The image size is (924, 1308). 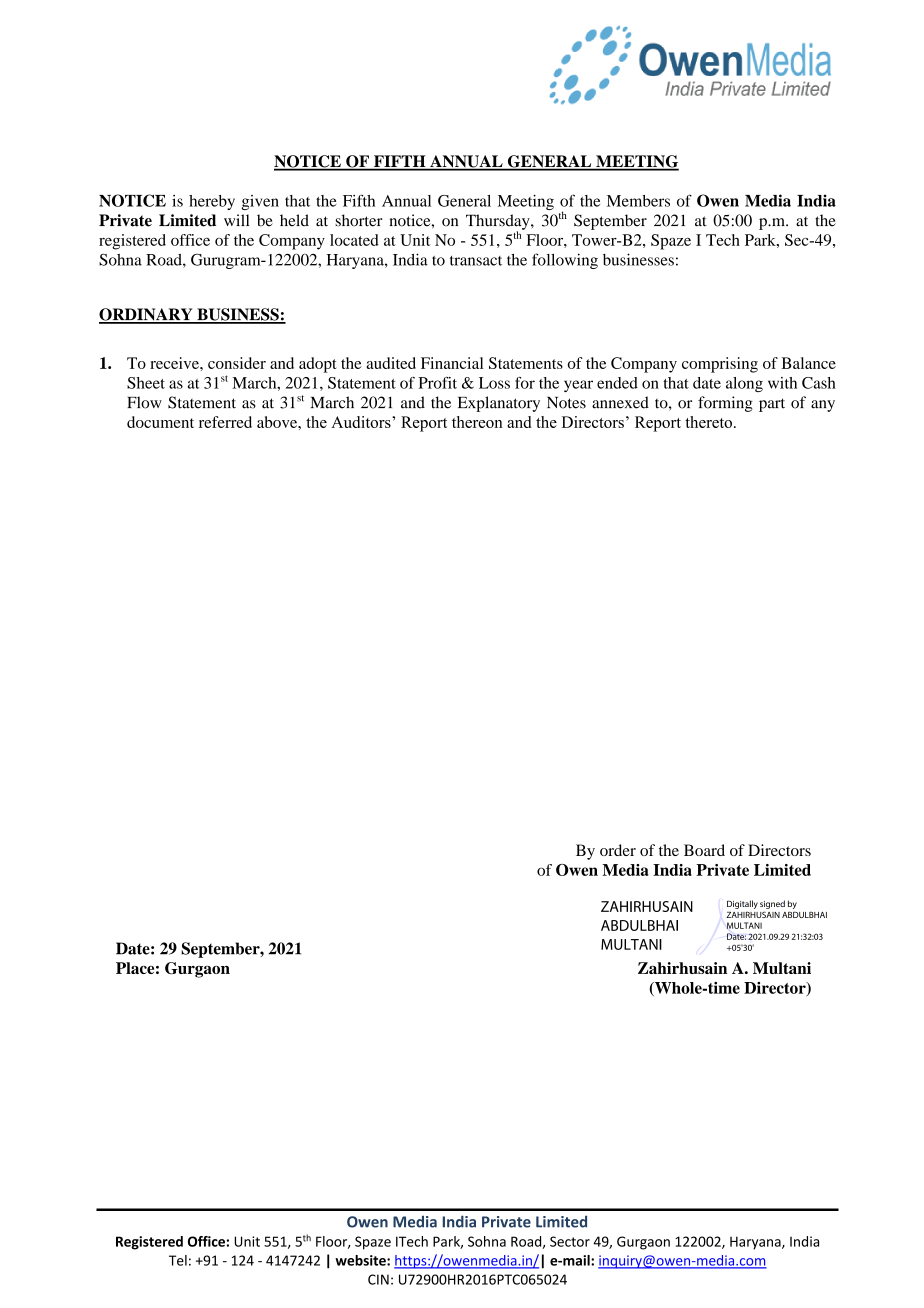 What do you see at coordinates (178, 1260) in the image?
I see `Tel` at bounding box center [178, 1260].
